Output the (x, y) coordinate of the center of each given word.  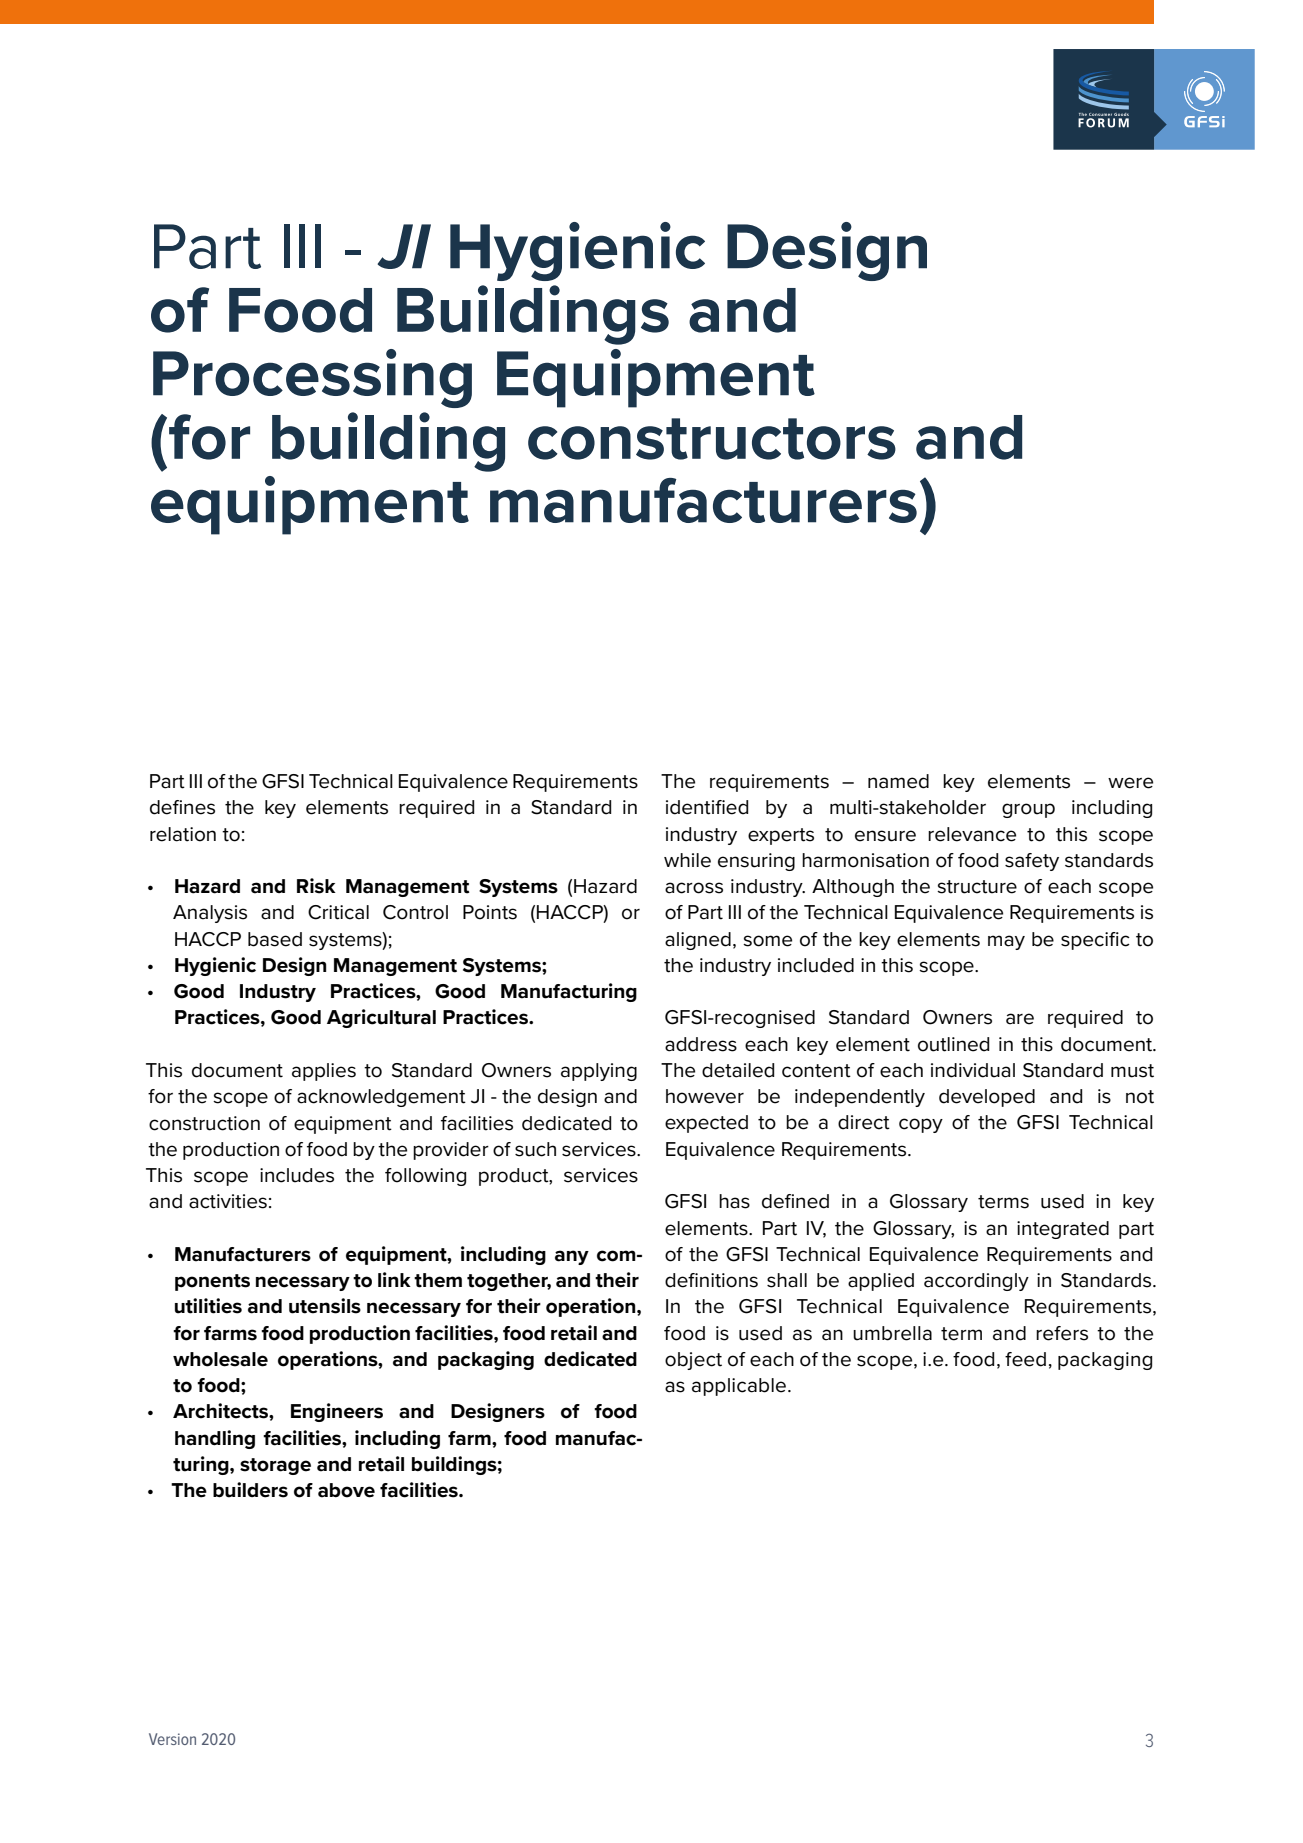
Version (172, 1739)
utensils (325, 1306)
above (346, 1490)
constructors (712, 439)
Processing (312, 378)
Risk (316, 886)
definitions (711, 1280)
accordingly (976, 1282)
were (1130, 783)
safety (1032, 862)
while (687, 860)
